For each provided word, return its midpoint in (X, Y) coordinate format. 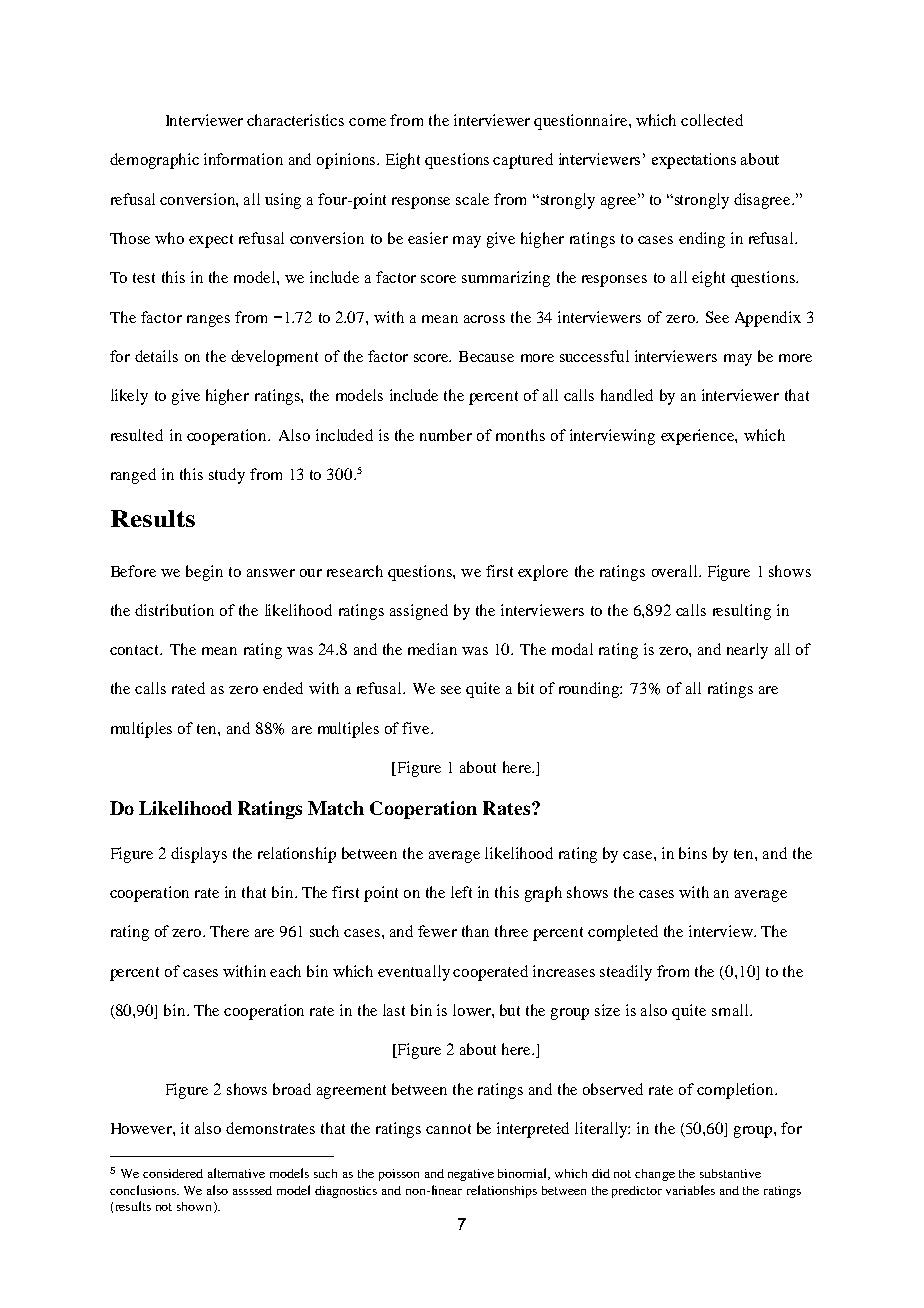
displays (199, 855)
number (446, 435)
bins (693, 853)
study (227, 476)
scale (472, 199)
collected (712, 120)
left (461, 892)
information (243, 159)
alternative (236, 1173)
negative (471, 1175)
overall (676, 571)
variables (690, 1190)
